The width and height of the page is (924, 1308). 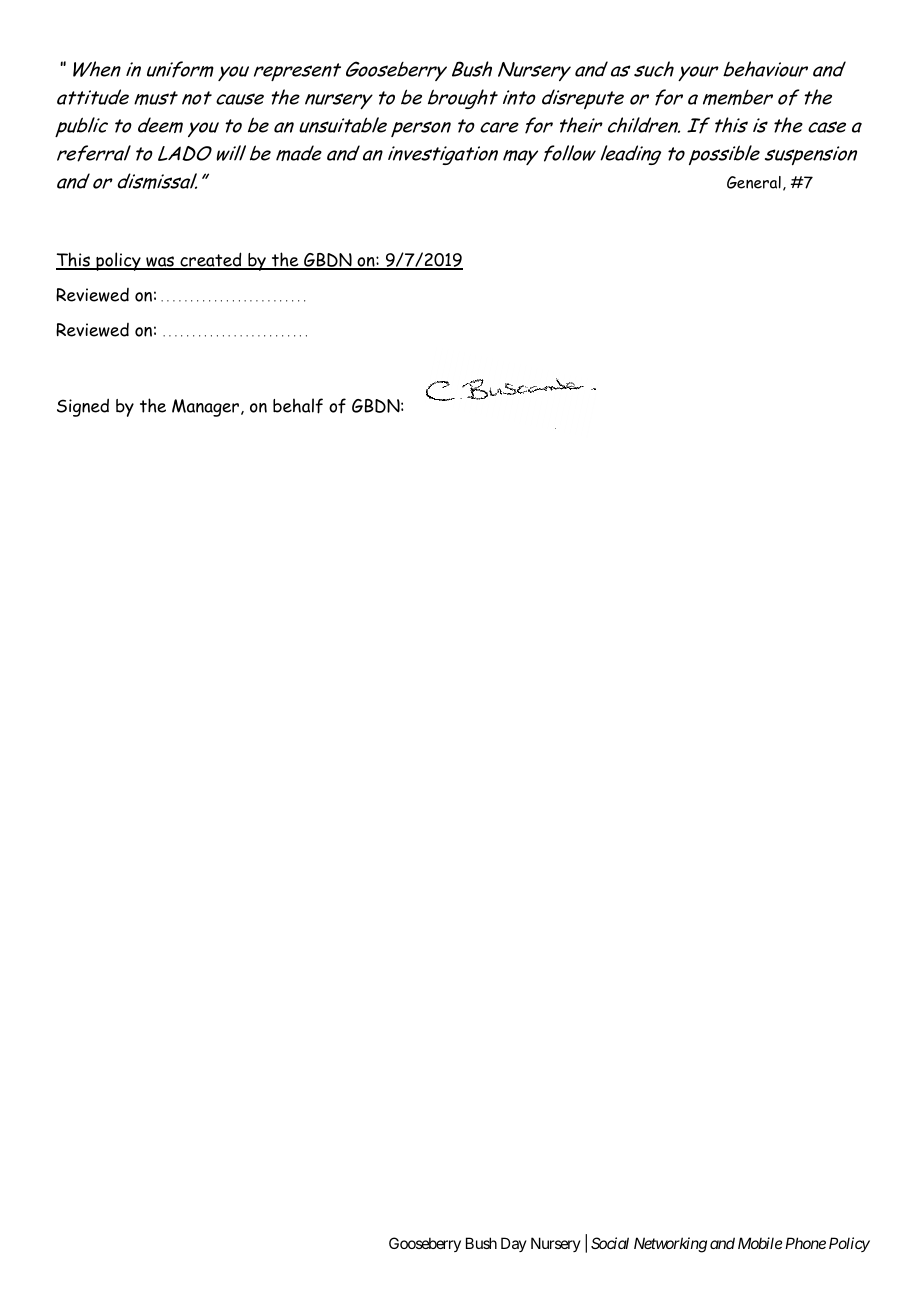 I want to click on General, so click(x=754, y=182).
